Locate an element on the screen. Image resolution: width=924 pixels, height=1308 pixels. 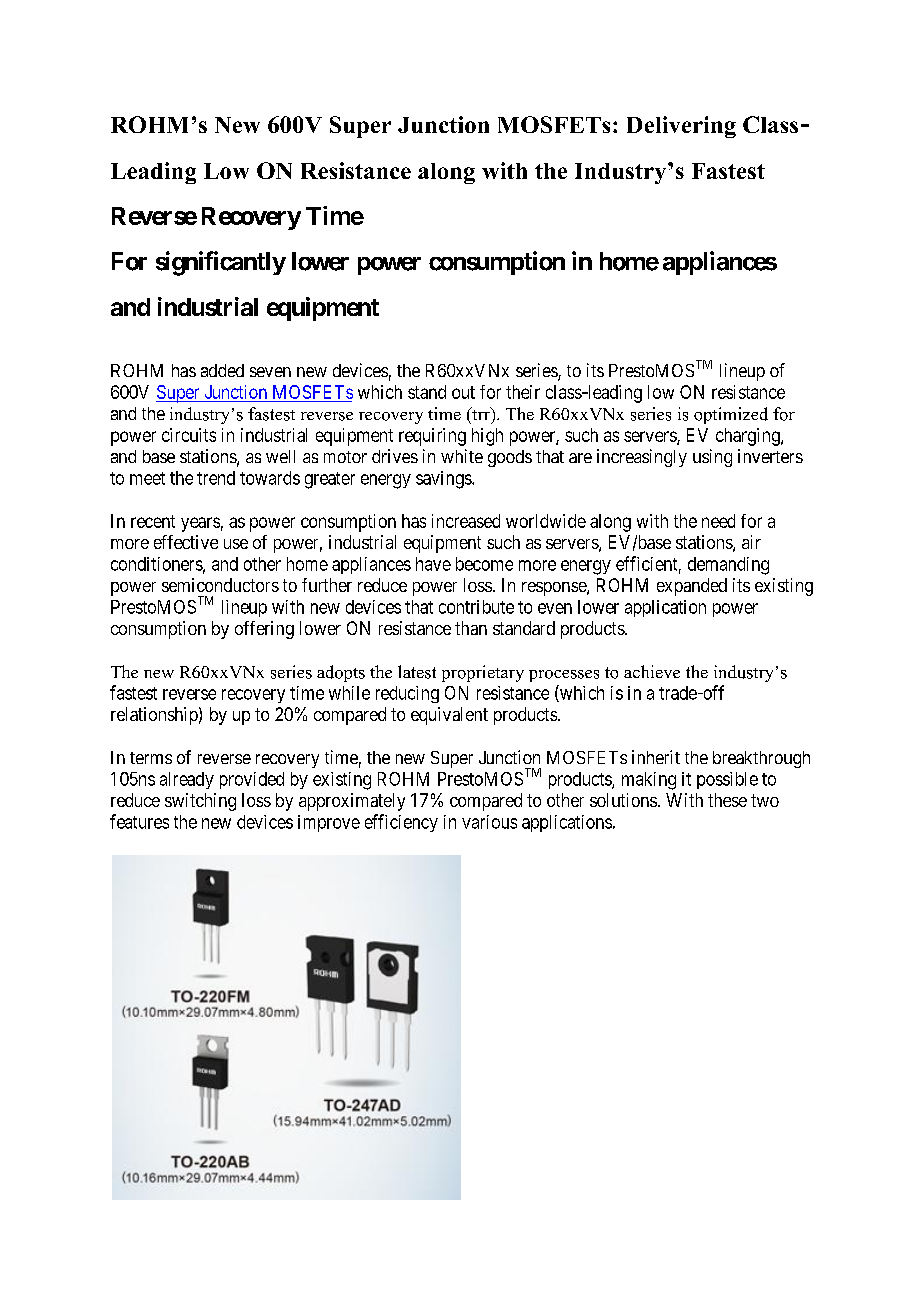
optimized is located at coordinates (731, 415).
